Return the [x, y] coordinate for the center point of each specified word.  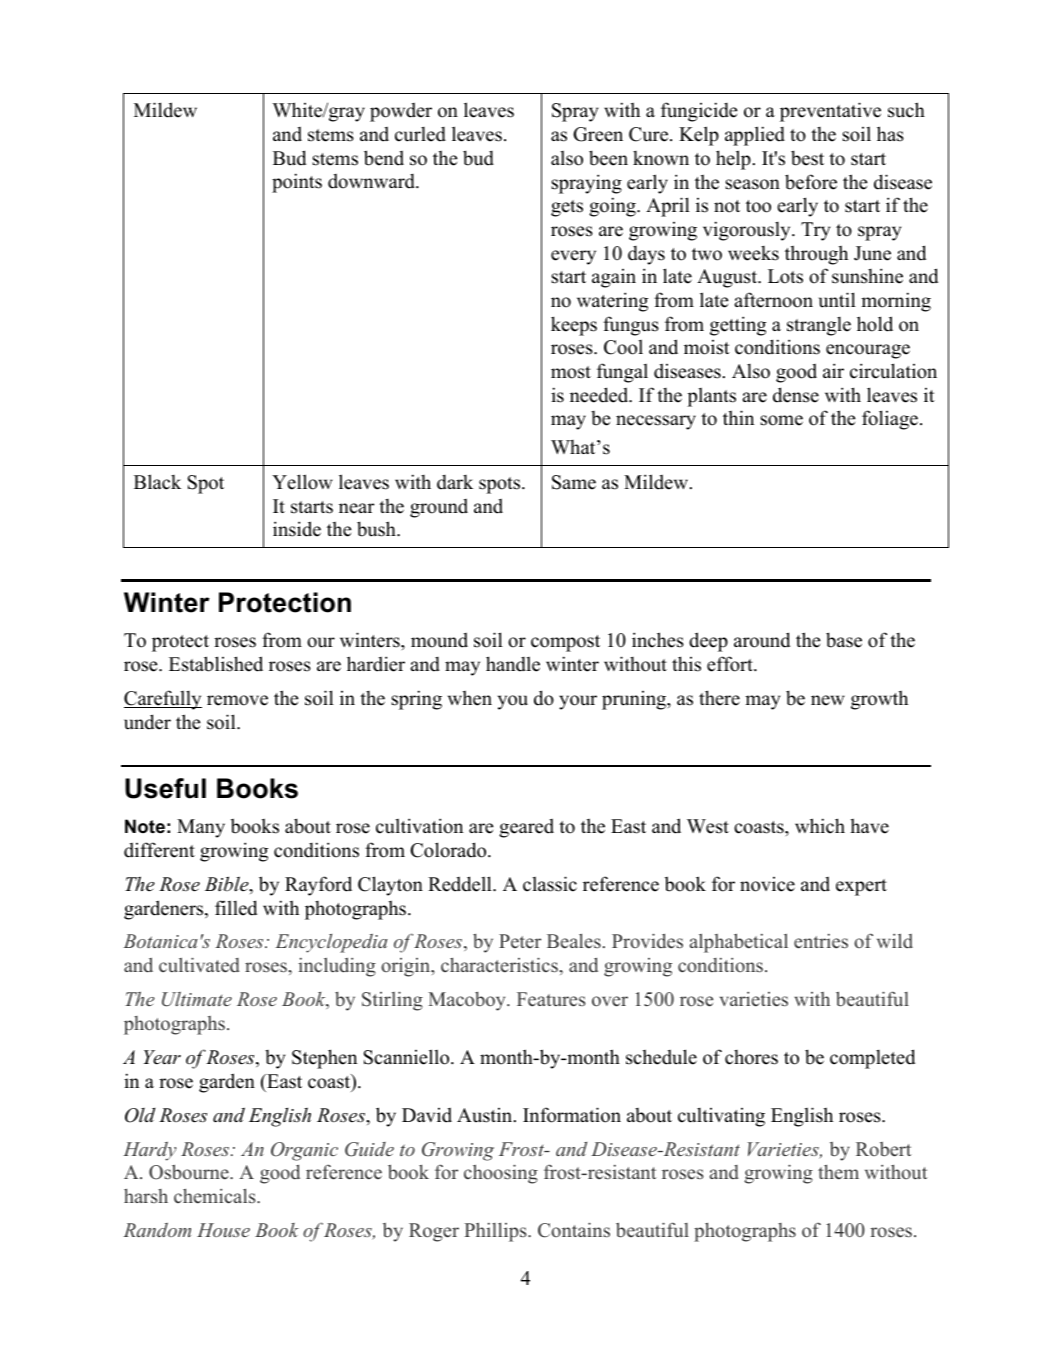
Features [551, 999]
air [833, 370]
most [571, 372]
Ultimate [197, 999]
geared [526, 828]
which [820, 826]
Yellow [302, 482]
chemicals [216, 1196]
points [297, 183]
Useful [165, 788]
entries [821, 941]
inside [297, 529]
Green [598, 134]
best [807, 158]
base [844, 640]
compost [565, 643]
